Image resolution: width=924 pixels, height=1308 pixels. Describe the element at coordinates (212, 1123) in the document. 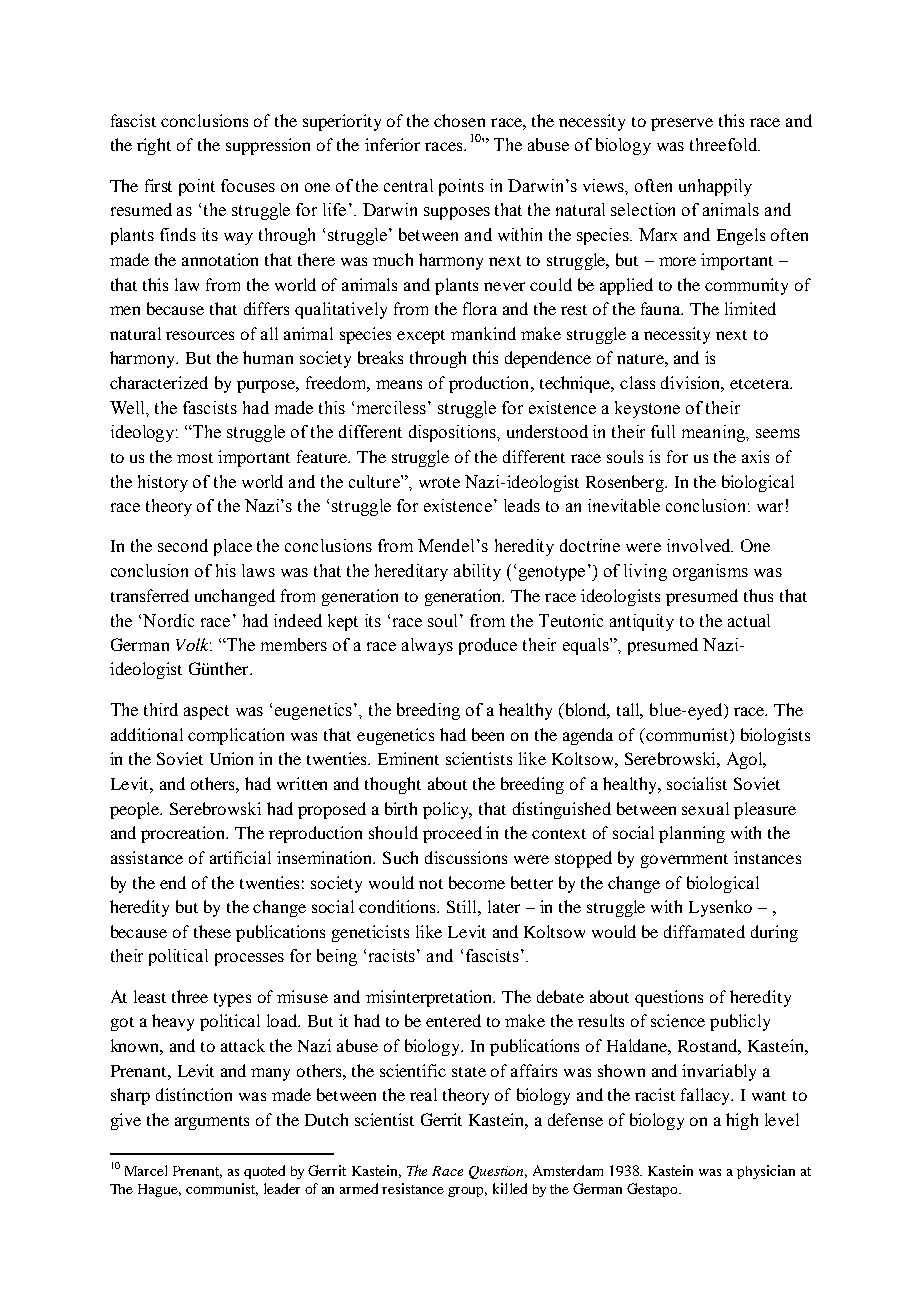

I see `arguments` at that location.
